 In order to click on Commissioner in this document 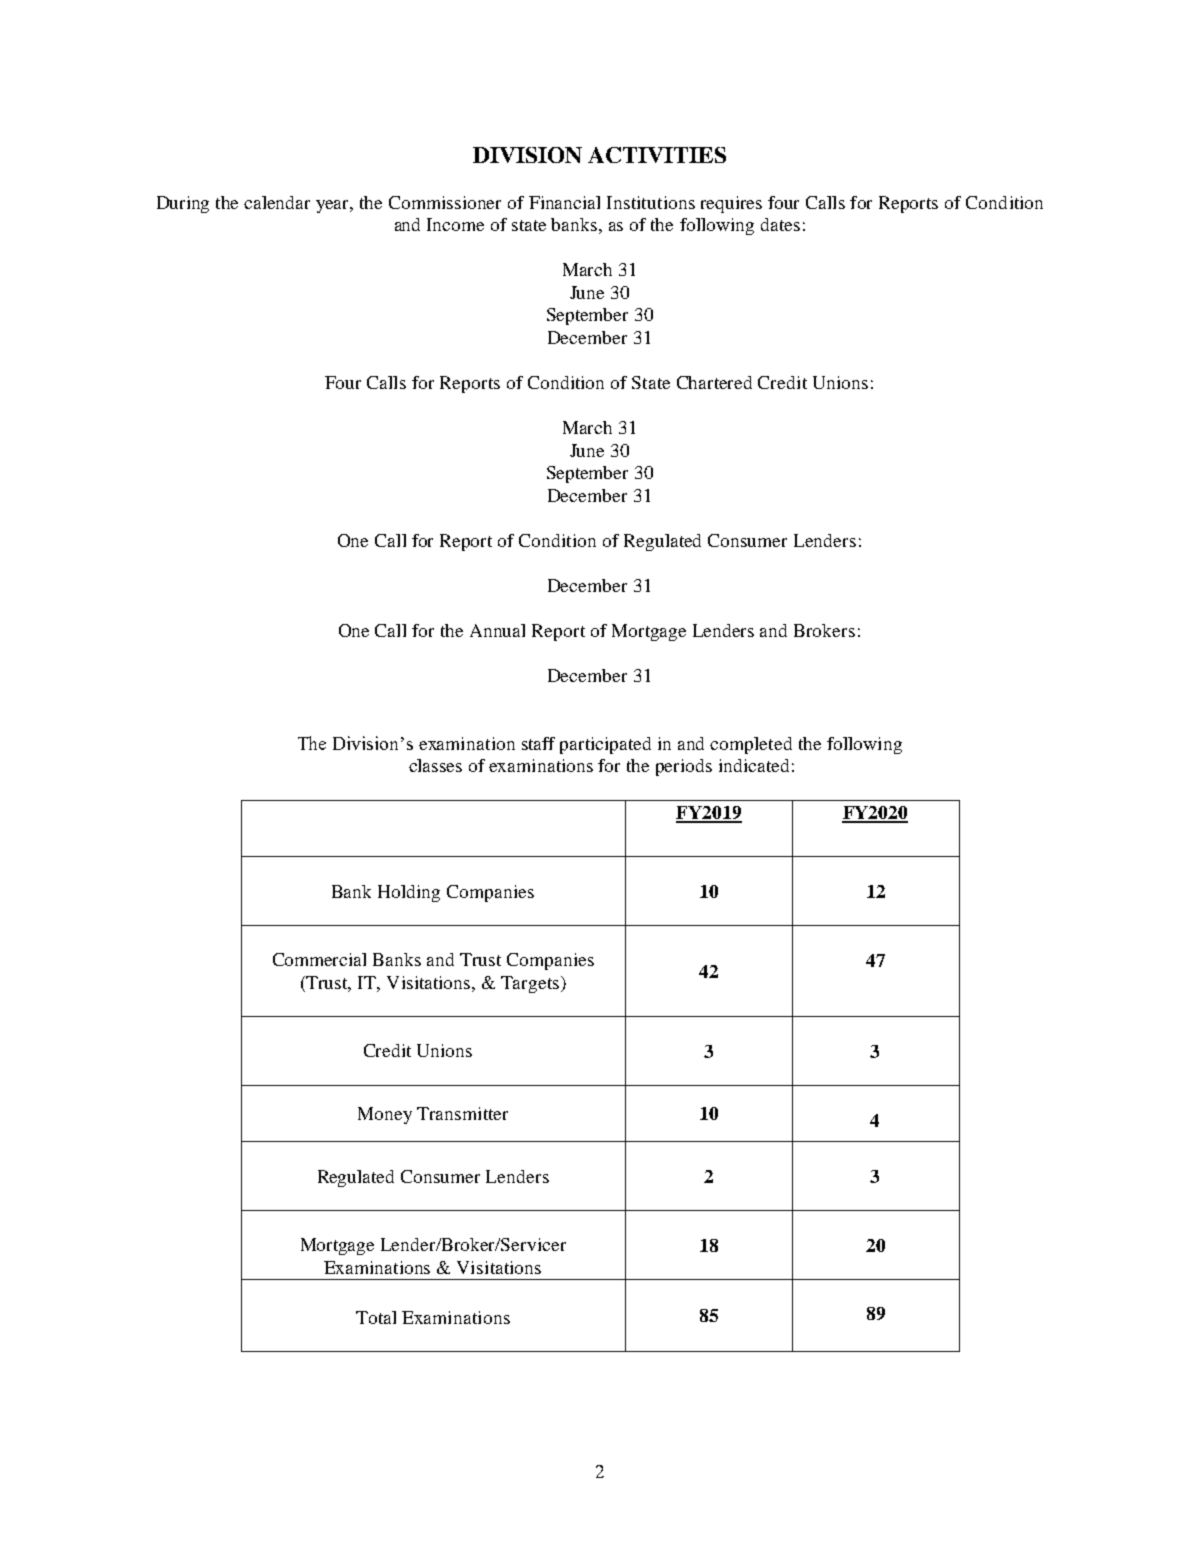, I will do `click(445, 202)`.
